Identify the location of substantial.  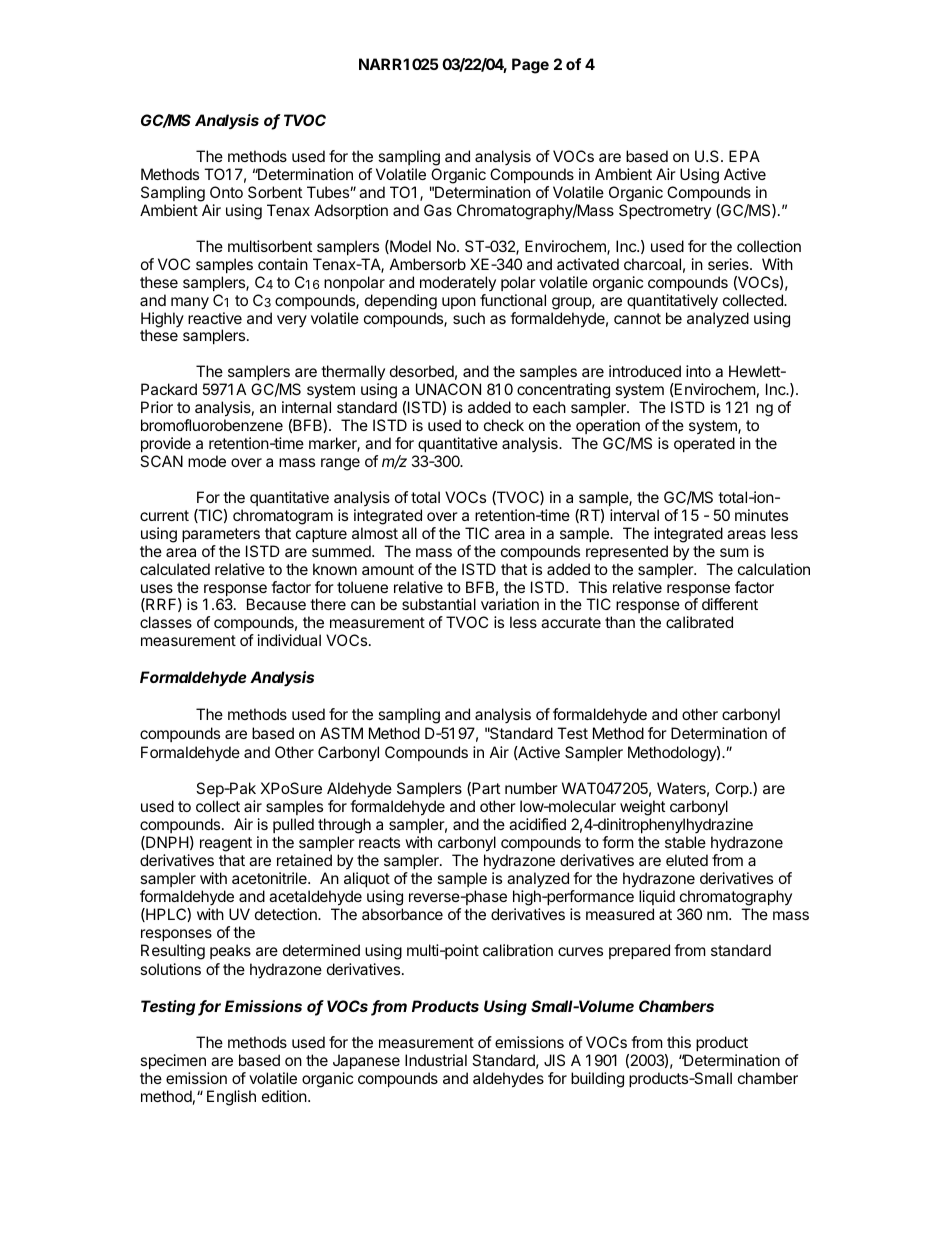
(439, 604).
